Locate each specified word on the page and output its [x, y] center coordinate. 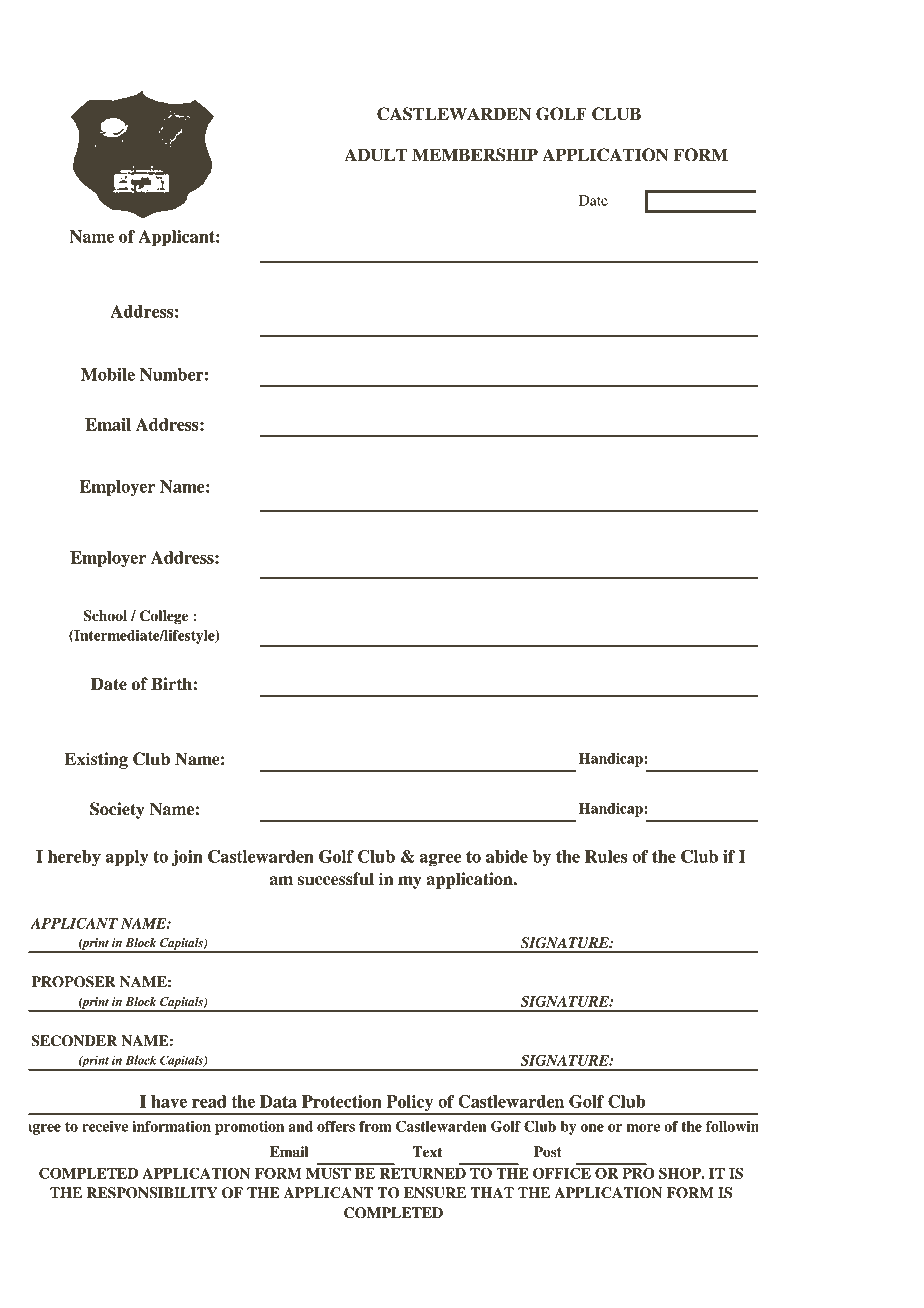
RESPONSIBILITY [152, 1193]
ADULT [376, 155]
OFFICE [562, 1173]
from [375, 1126]
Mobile [108, 374]
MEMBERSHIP [475, 155]
